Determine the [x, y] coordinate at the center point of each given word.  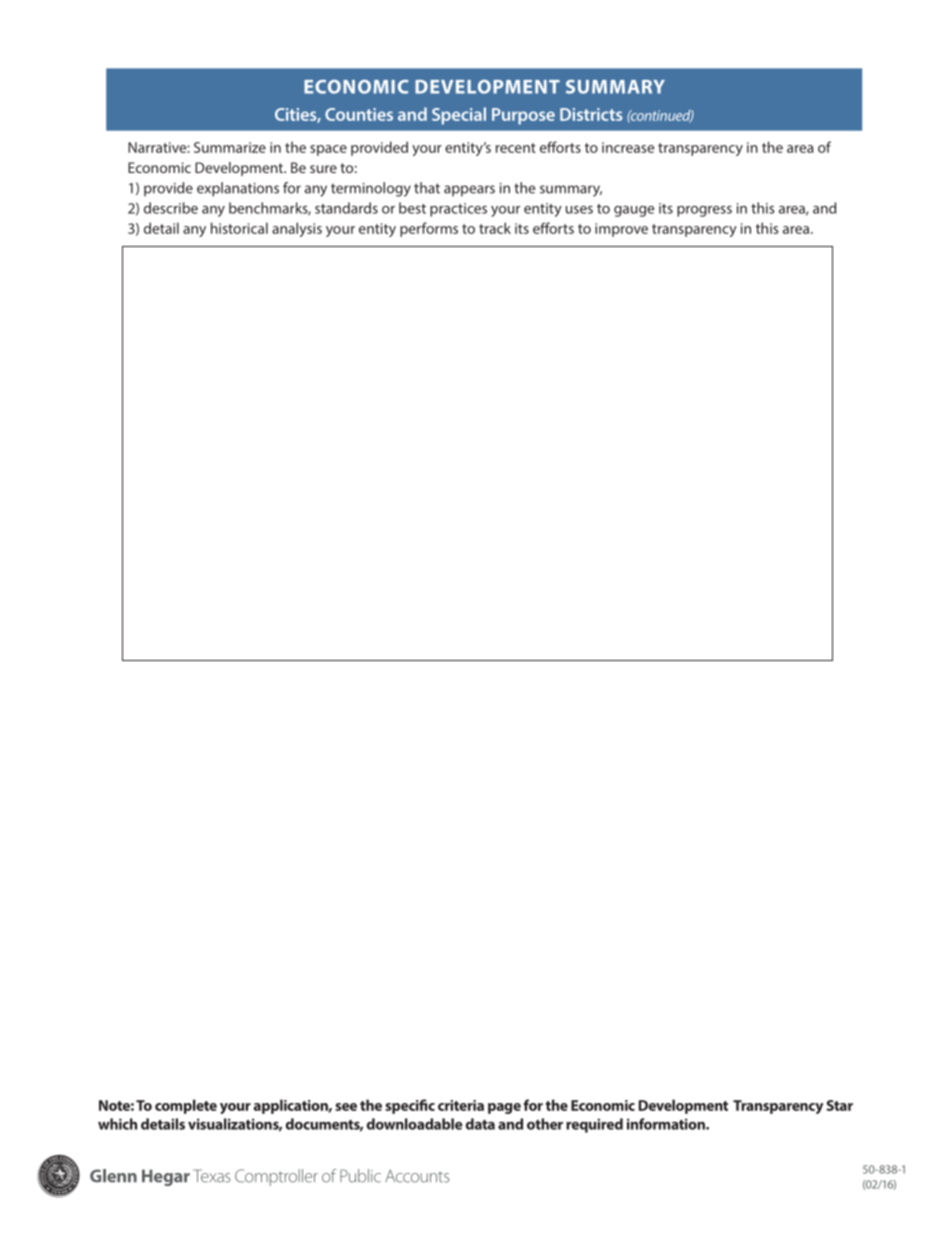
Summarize [230, 147]
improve [621, 230]
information [667, 1124]
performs [429, 229]
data [480, 1124]
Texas [212, 1176]
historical [239, 228]
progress [704, 211]
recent [516, 148]
